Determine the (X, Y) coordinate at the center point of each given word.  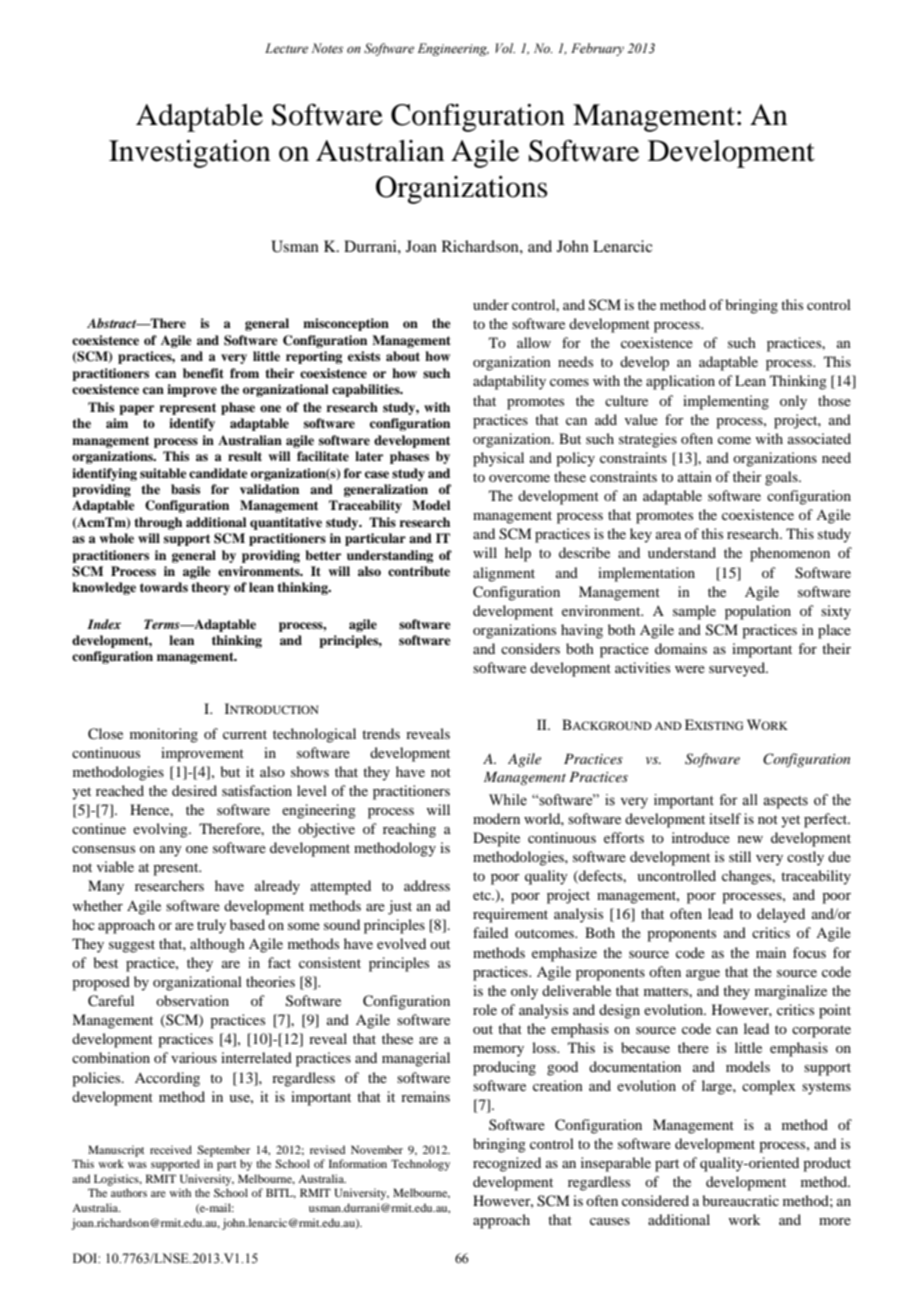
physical (498, 459)
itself (725, 818)
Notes (327, 48)
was (137, 1165)
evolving (161, 830)
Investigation (190, 154)
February (597, 49)
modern (496, 818)
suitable (163, 473)
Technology (420, 1165)
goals (782, 478)
